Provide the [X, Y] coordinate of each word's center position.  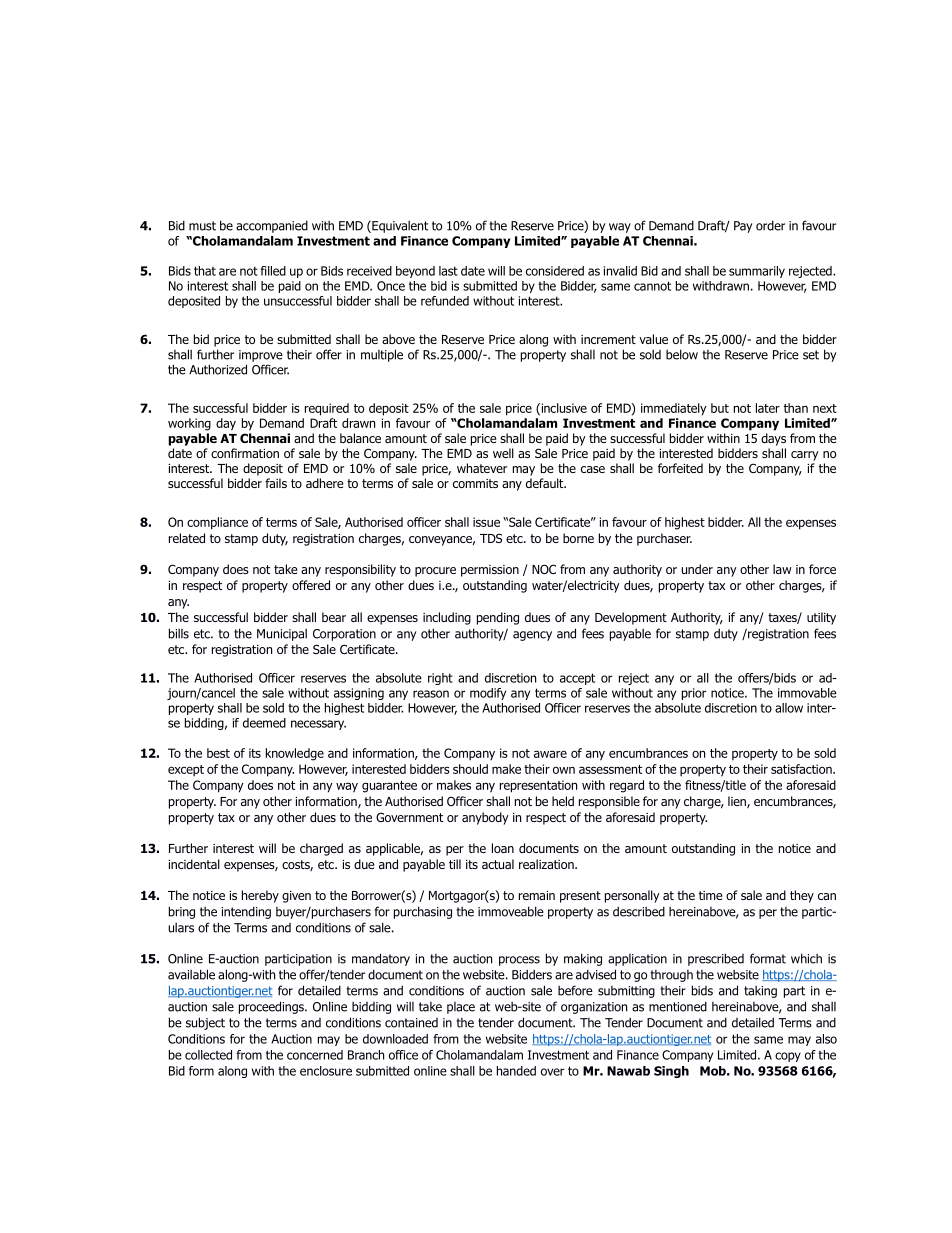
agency [532, 636]
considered [555, 271]
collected [208, 1055]
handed [516, 1071]
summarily [757, 272]
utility [821, 618]
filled [273, 271]
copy [788, 1057]
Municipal [282, 635]
